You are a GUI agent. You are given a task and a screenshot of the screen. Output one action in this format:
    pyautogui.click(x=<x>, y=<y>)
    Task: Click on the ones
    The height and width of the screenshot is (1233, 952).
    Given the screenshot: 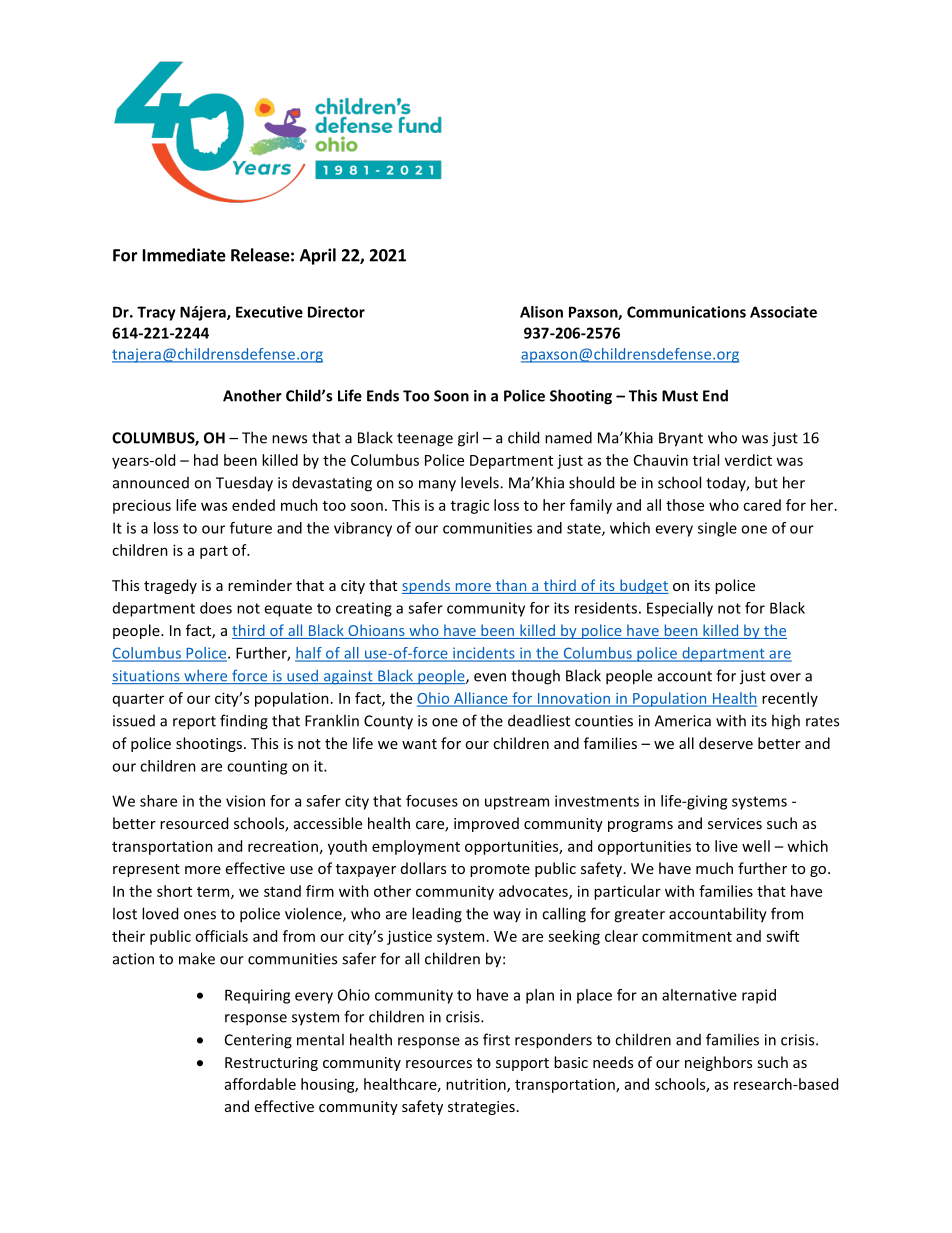 What is the action you would take?
    pyautogui.click(x=200, y=915)
